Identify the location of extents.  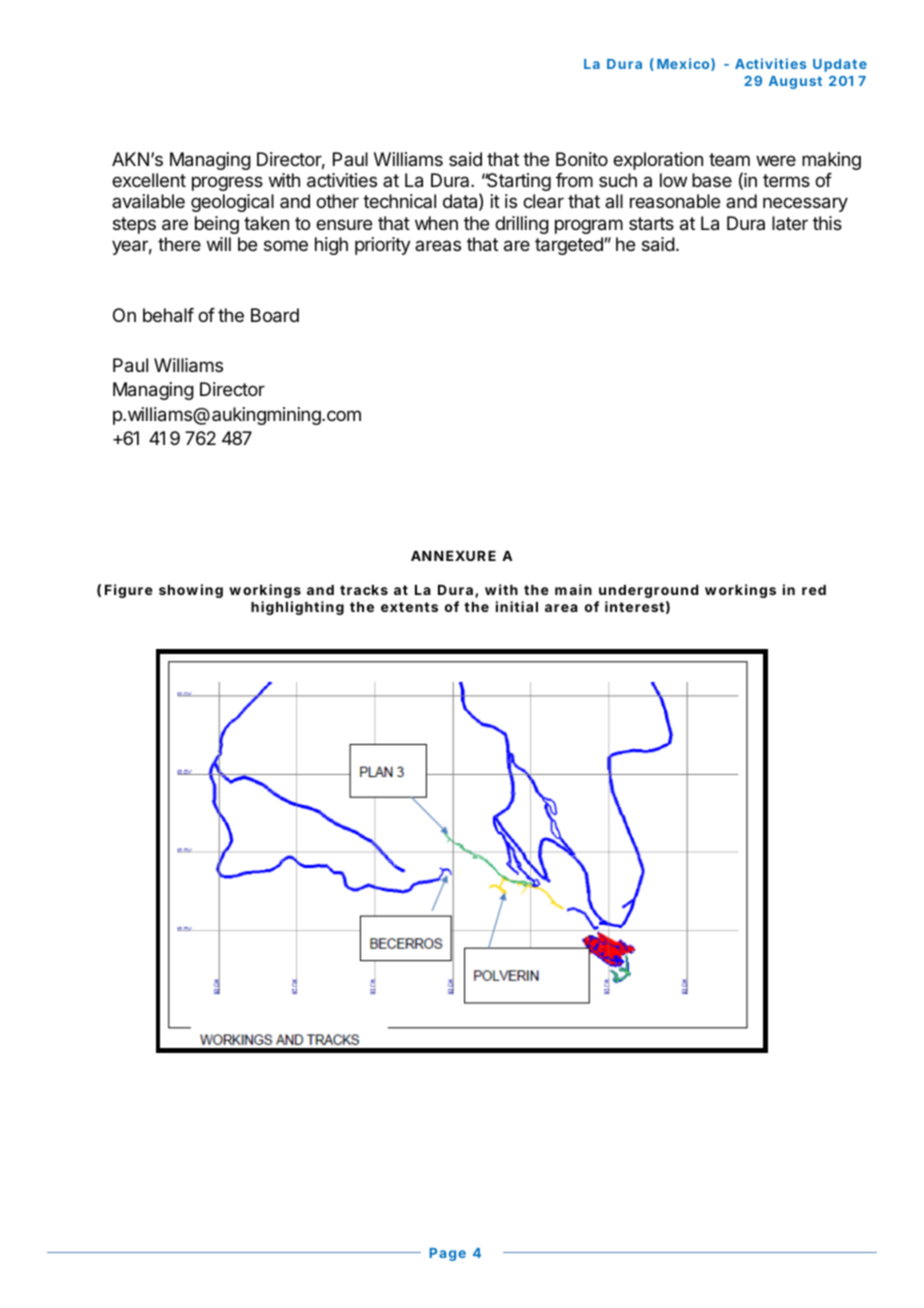
(409, 607).
